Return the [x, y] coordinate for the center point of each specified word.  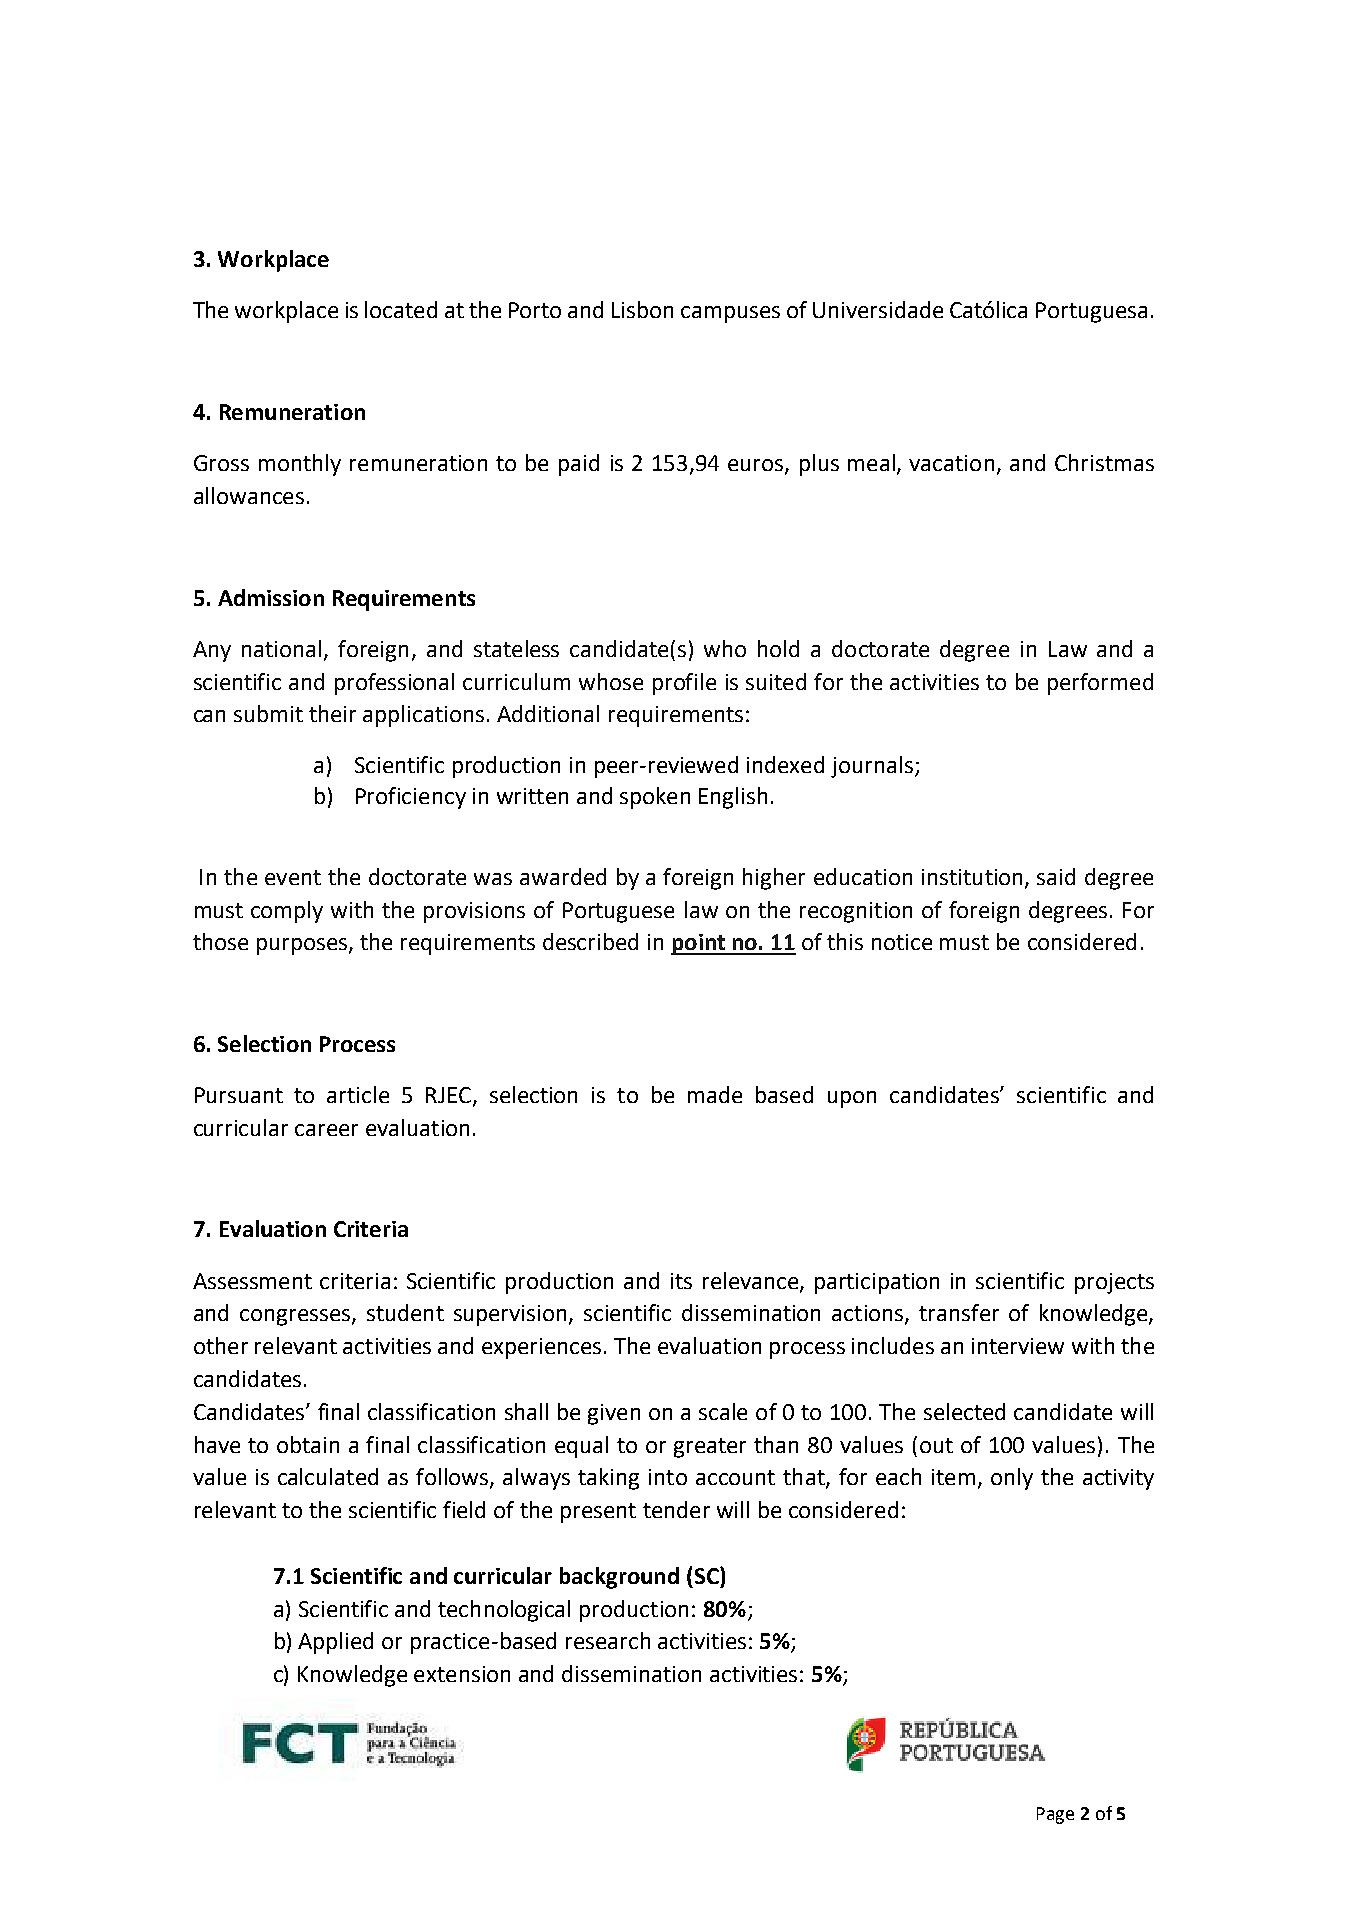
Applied [335, 1643]
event [293, 877]
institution [972, 877]
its [681, 1281]
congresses [295, 1317]
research [608, 1640]
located [401, 309]
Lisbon [642, 309]
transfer [959, 1312]
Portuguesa [1091, 312]
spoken [655, 798]
